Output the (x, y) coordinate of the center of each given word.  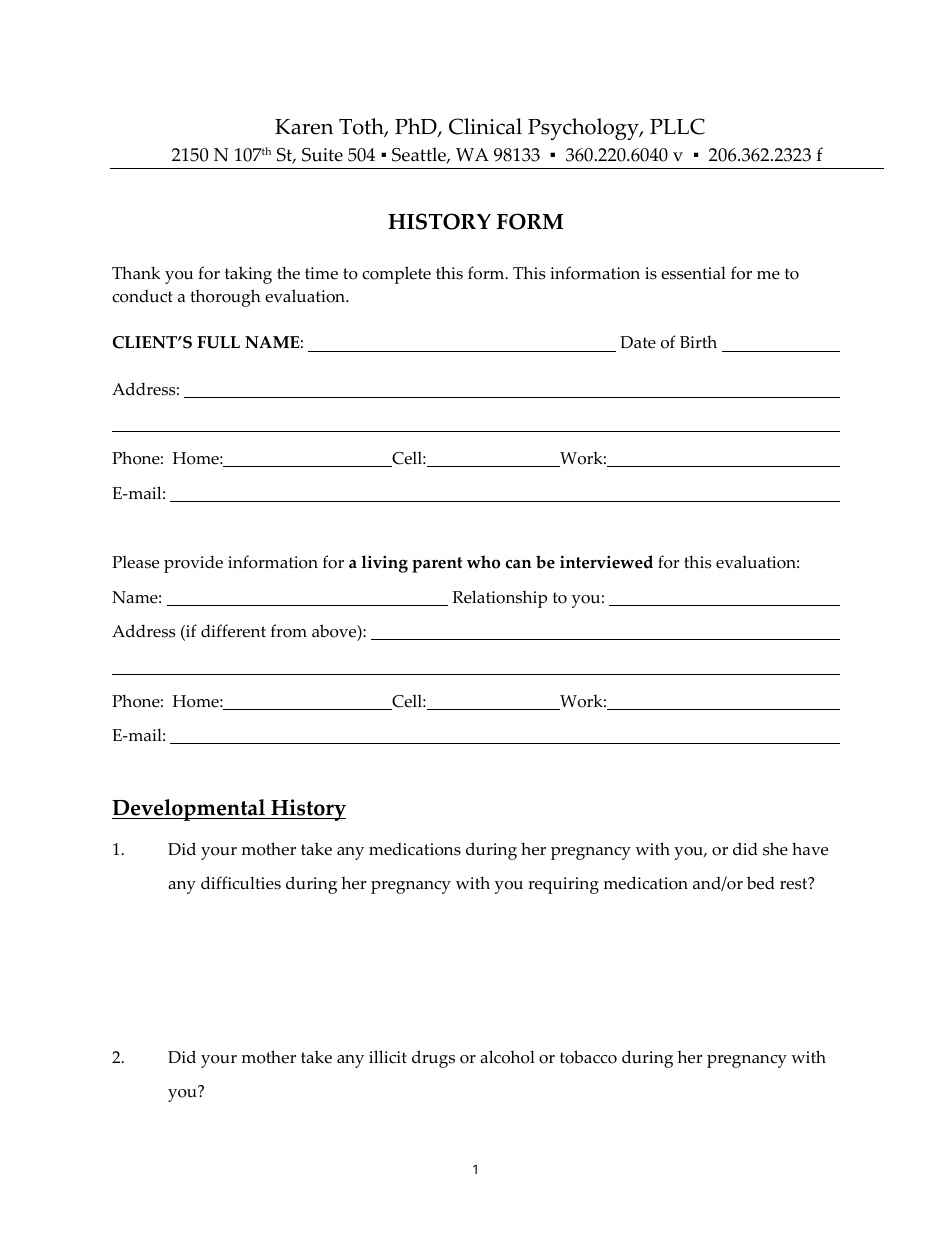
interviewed (606, 562)
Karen (304, 127)
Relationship (499, 599)
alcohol (507, 1057)
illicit (388, 1057)
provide (193, 564)
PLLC (677, 126)
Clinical (485, 126)
